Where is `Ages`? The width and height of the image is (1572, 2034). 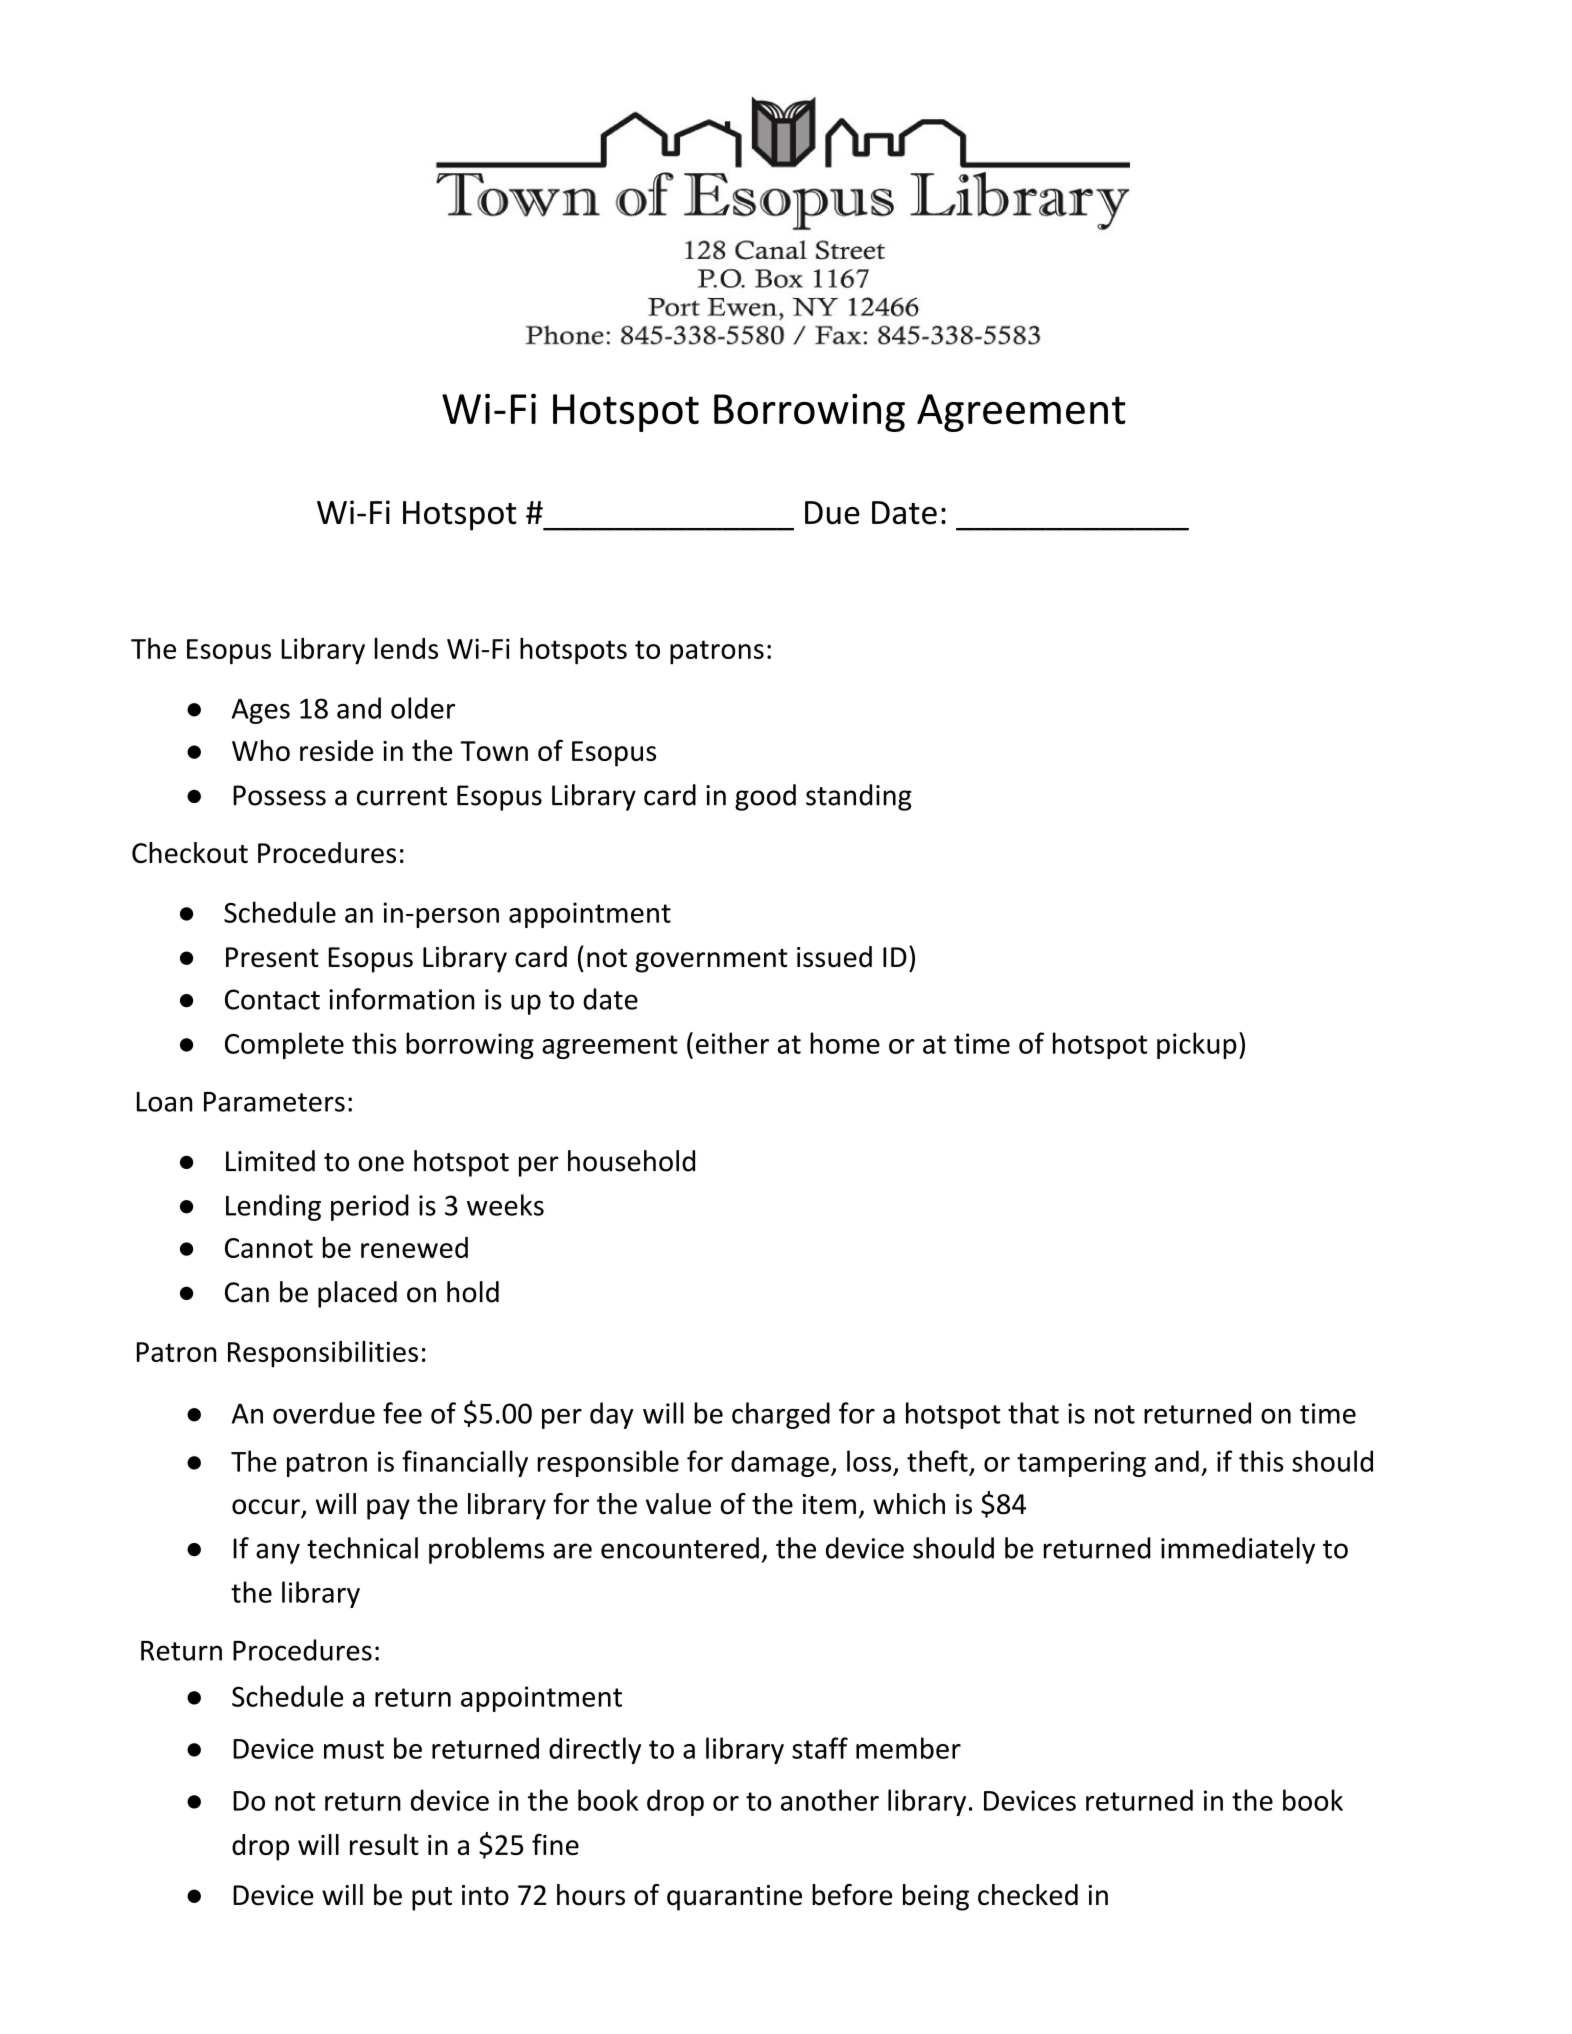
Ages is located at coordinates (261, 711).
